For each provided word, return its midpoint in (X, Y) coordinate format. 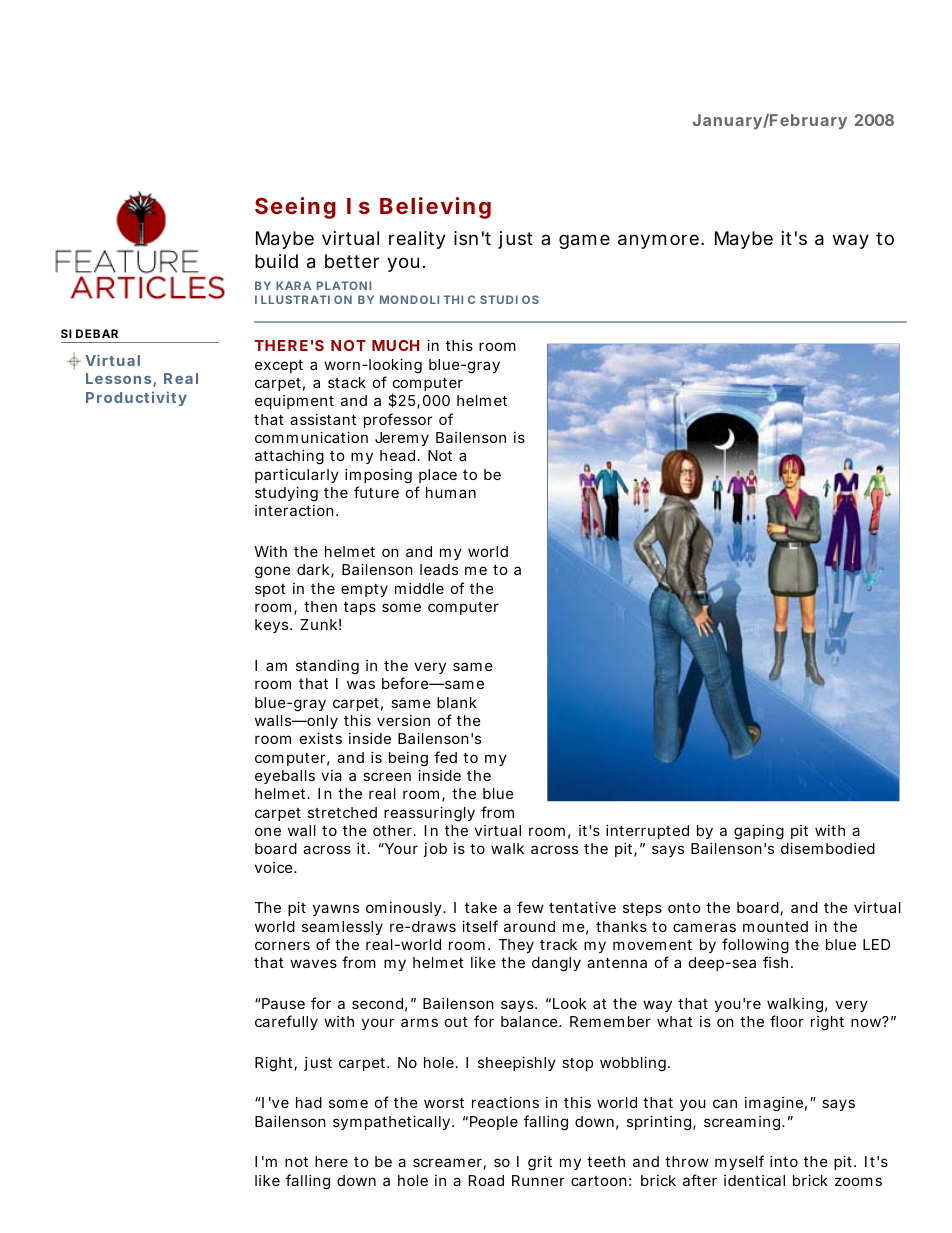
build (276, 261)
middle (419, 588)
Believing (435, 208)
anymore (658, 241)
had (309, 1102)
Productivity (136, 398)
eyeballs (285, 777)
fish (775, 962)
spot (270, 590)
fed (445, 757)
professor (398, 420)
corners (282, 945)
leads (439, 569)
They (516, 946)
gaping (759, 832)
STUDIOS (509, 299)
